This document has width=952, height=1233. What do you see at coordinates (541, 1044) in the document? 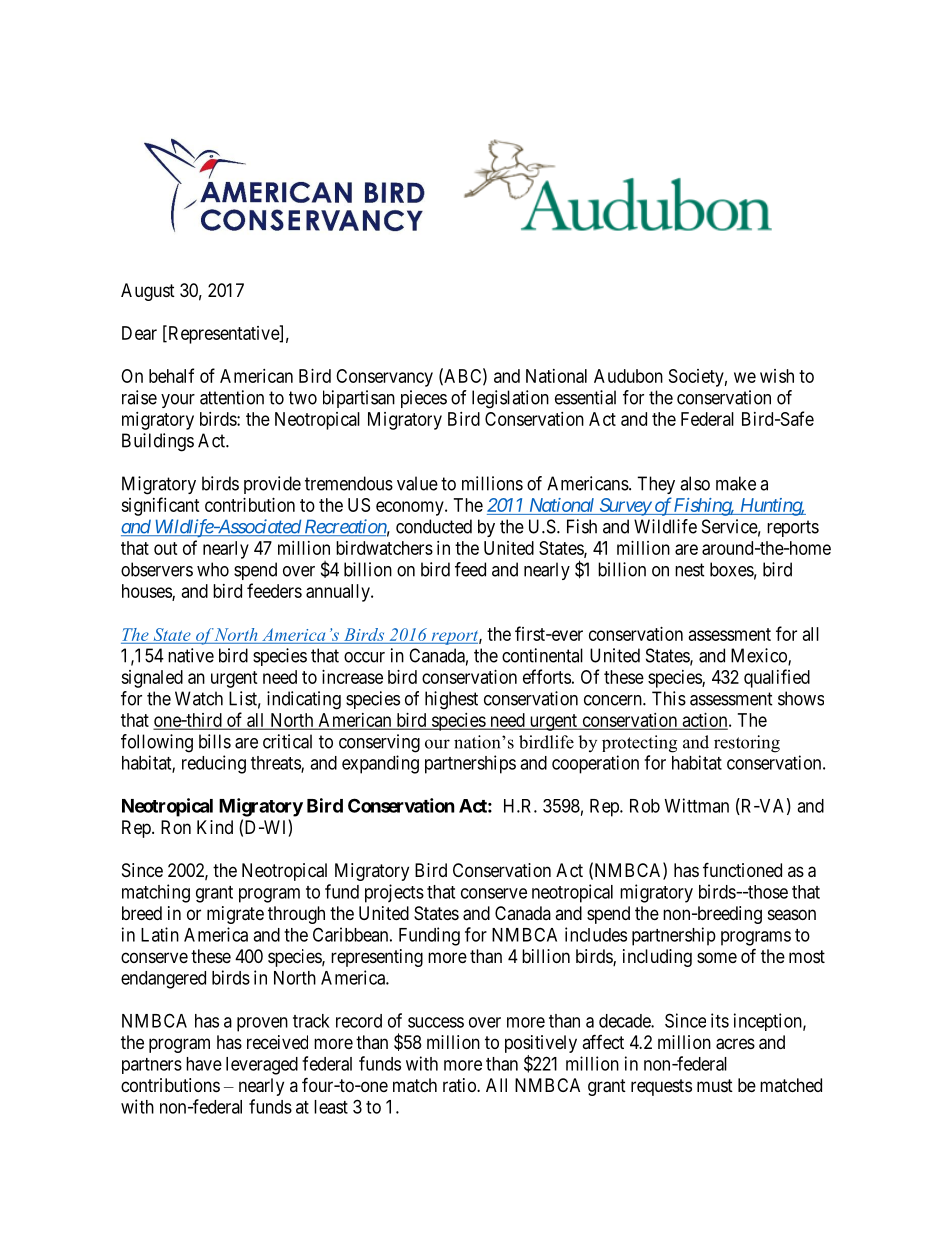
I see `positively` at bounding box center [541, 1044].
